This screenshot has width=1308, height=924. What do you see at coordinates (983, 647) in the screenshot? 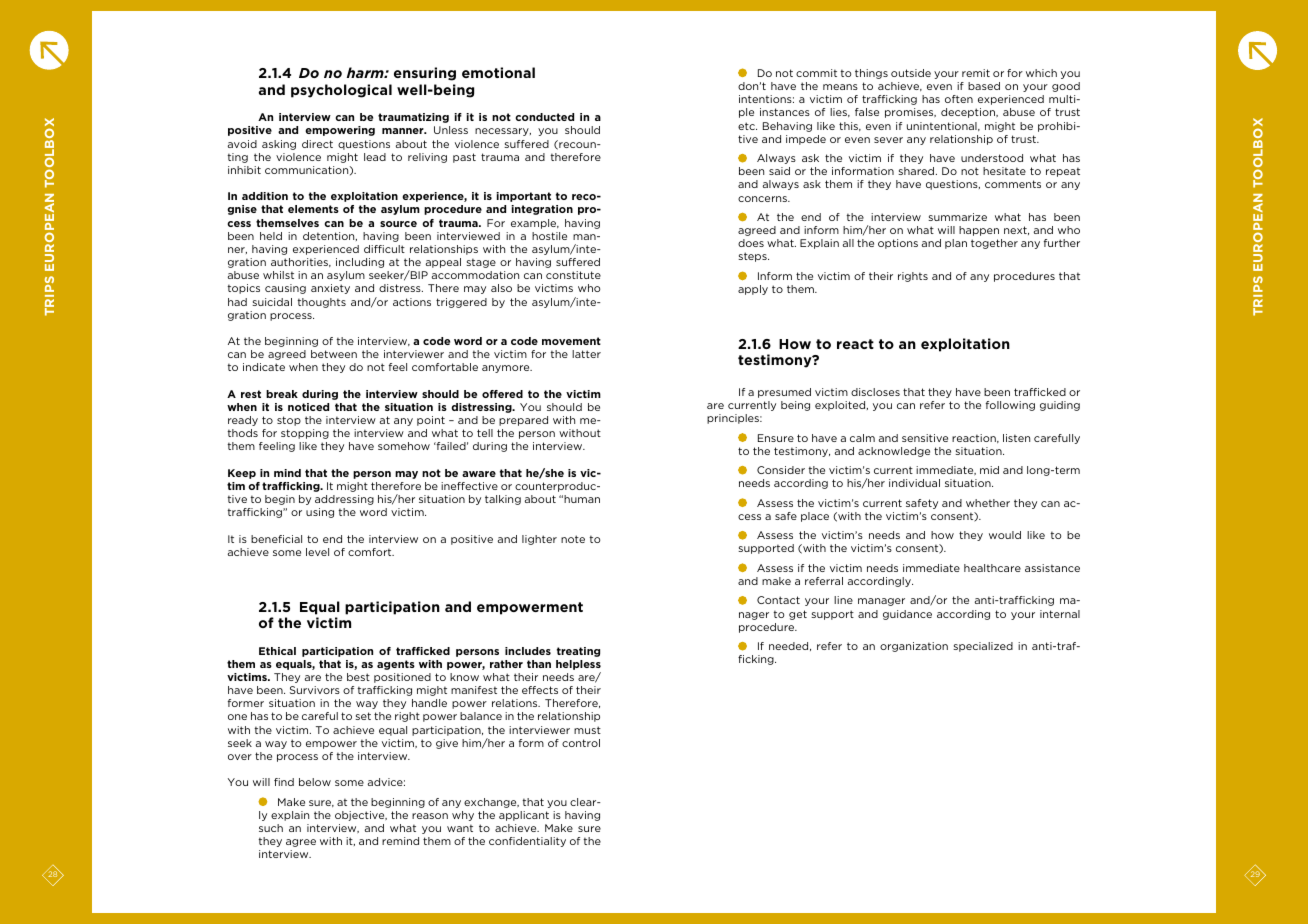
I see `specialized` at bounding box center [983, 647].
